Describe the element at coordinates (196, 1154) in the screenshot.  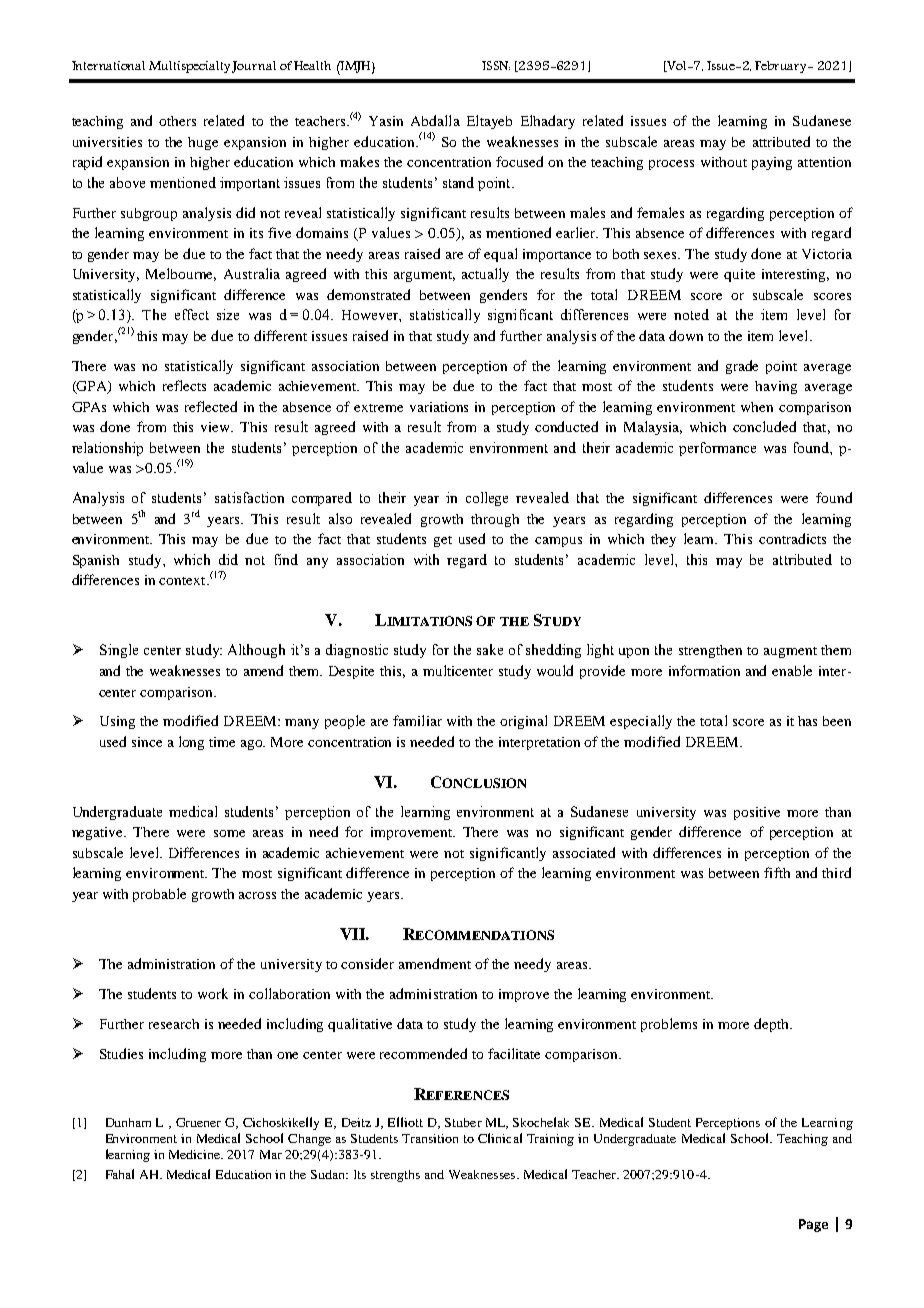
I see `Medicine` at that location.
